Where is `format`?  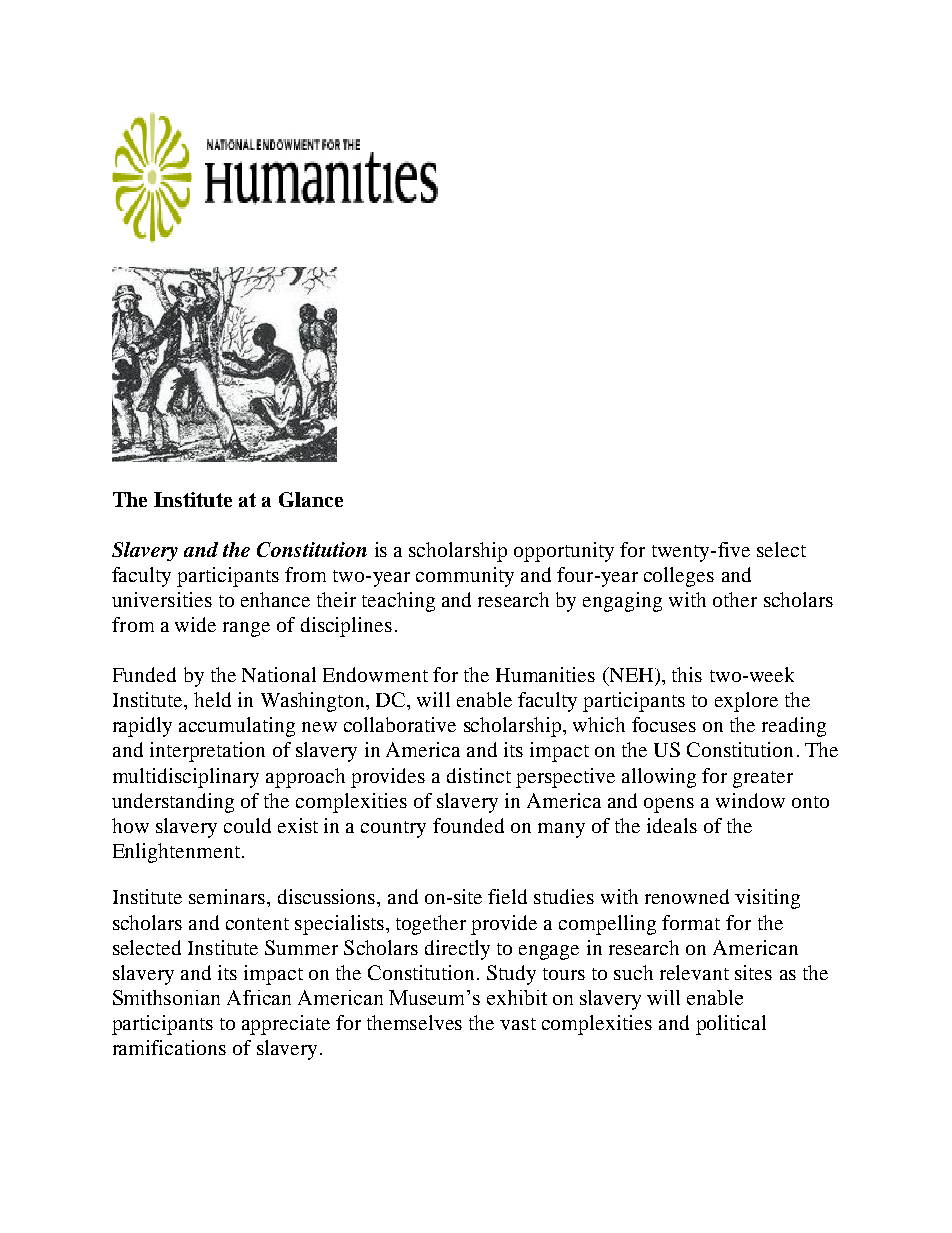
format is located at coordinates (691, 922).
